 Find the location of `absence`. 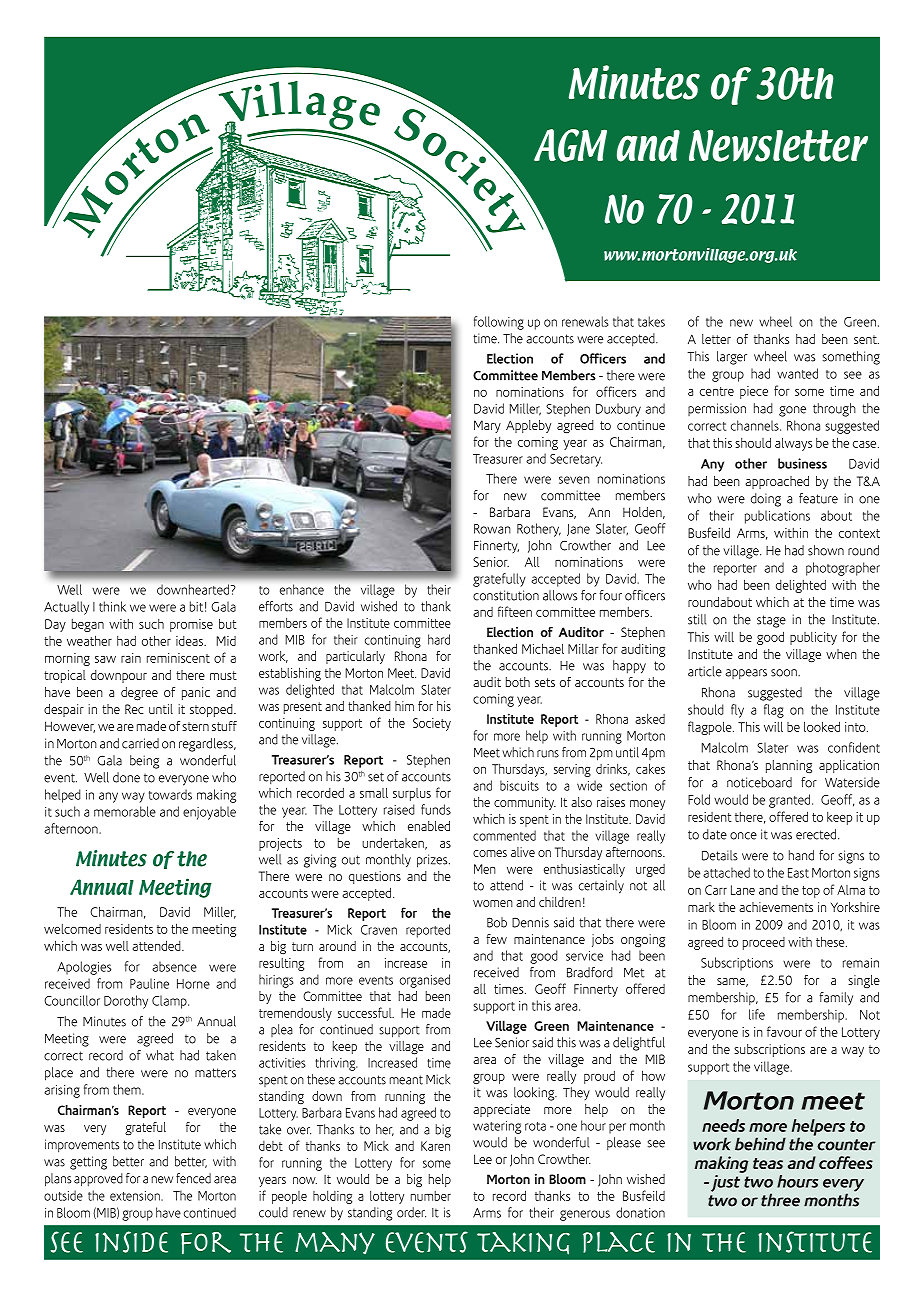

absence is located at coordinates (174, 966).
